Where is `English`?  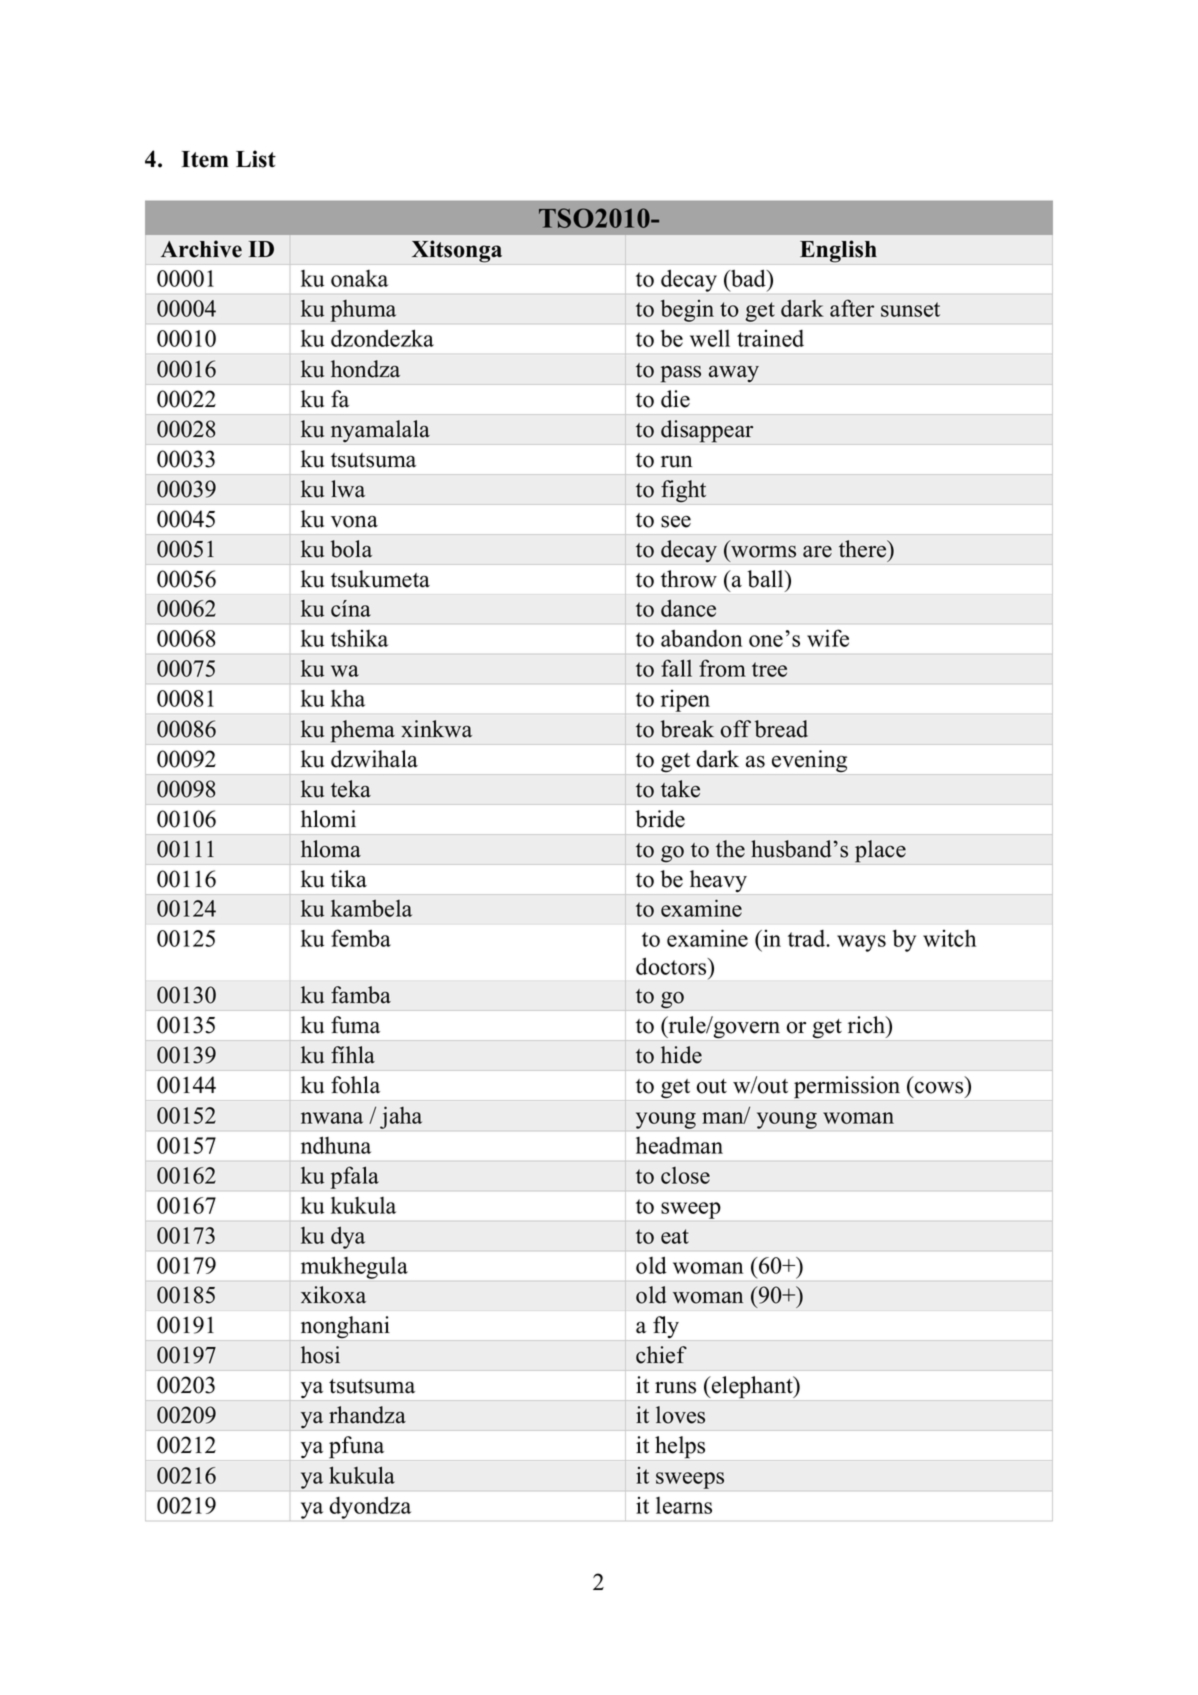 English is located at coordinates (838, 251).
